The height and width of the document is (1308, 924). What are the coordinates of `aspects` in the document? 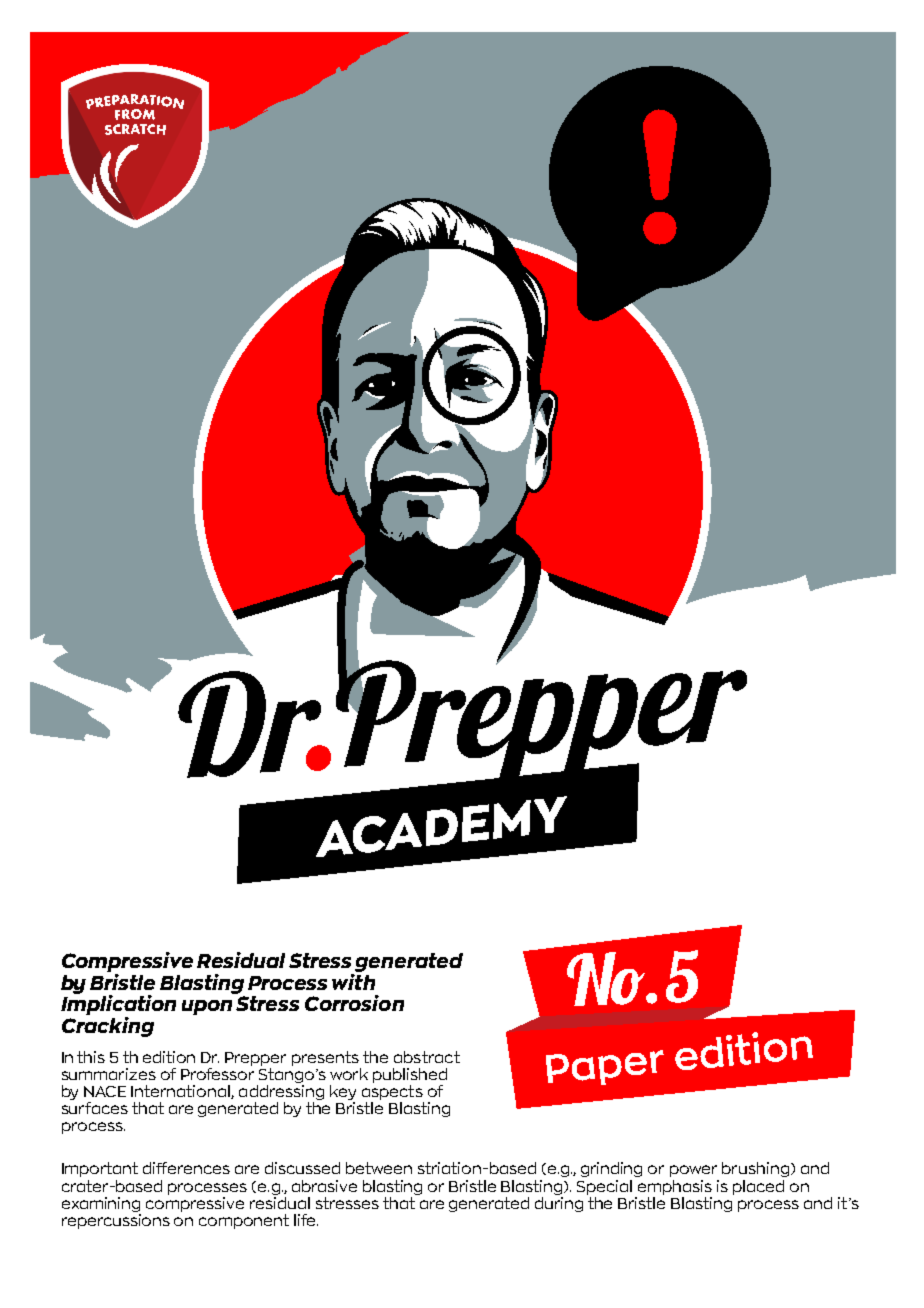 It's located at (392, 1092).
